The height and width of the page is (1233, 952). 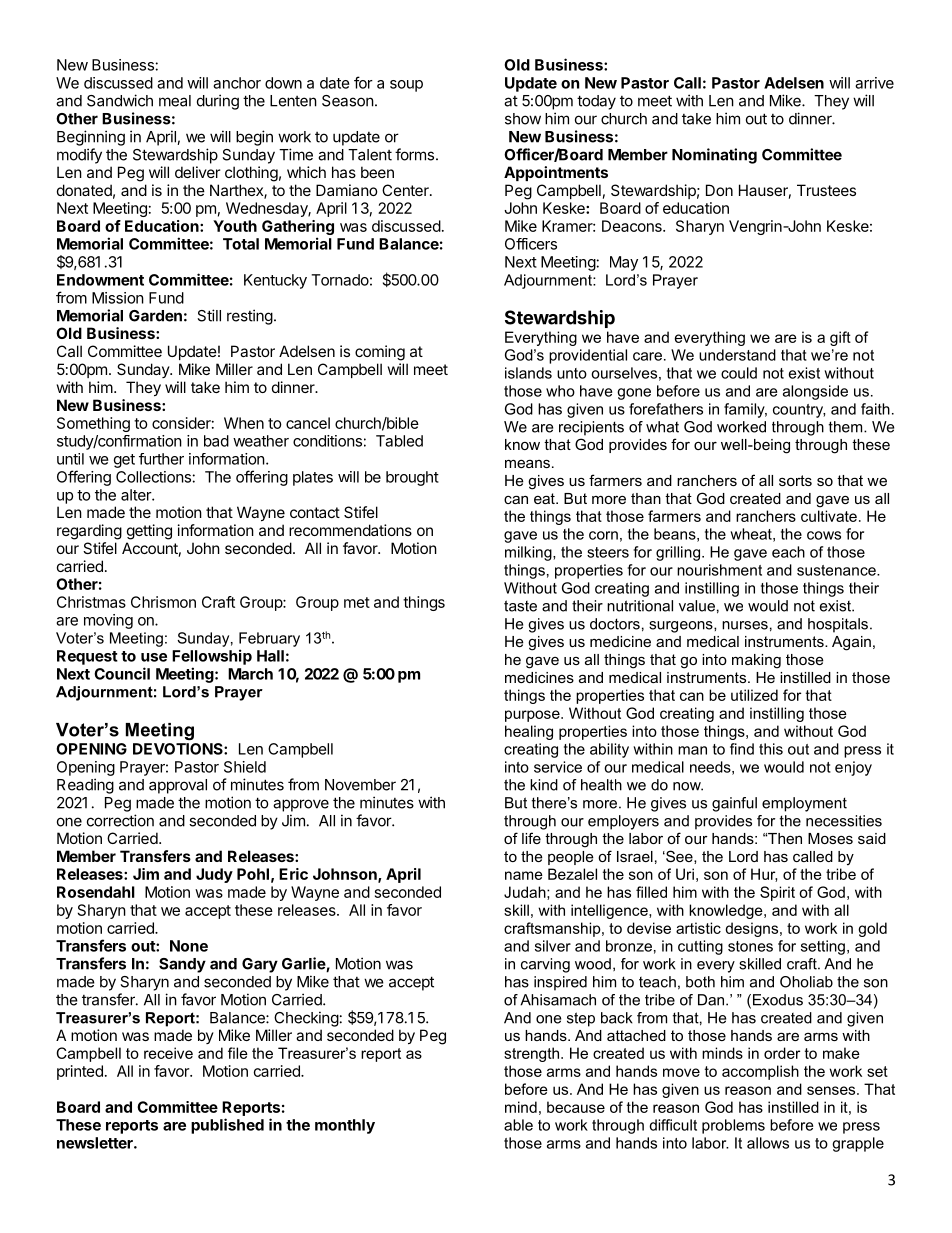 I want to click on Judy, so click(x=214, y=875).
